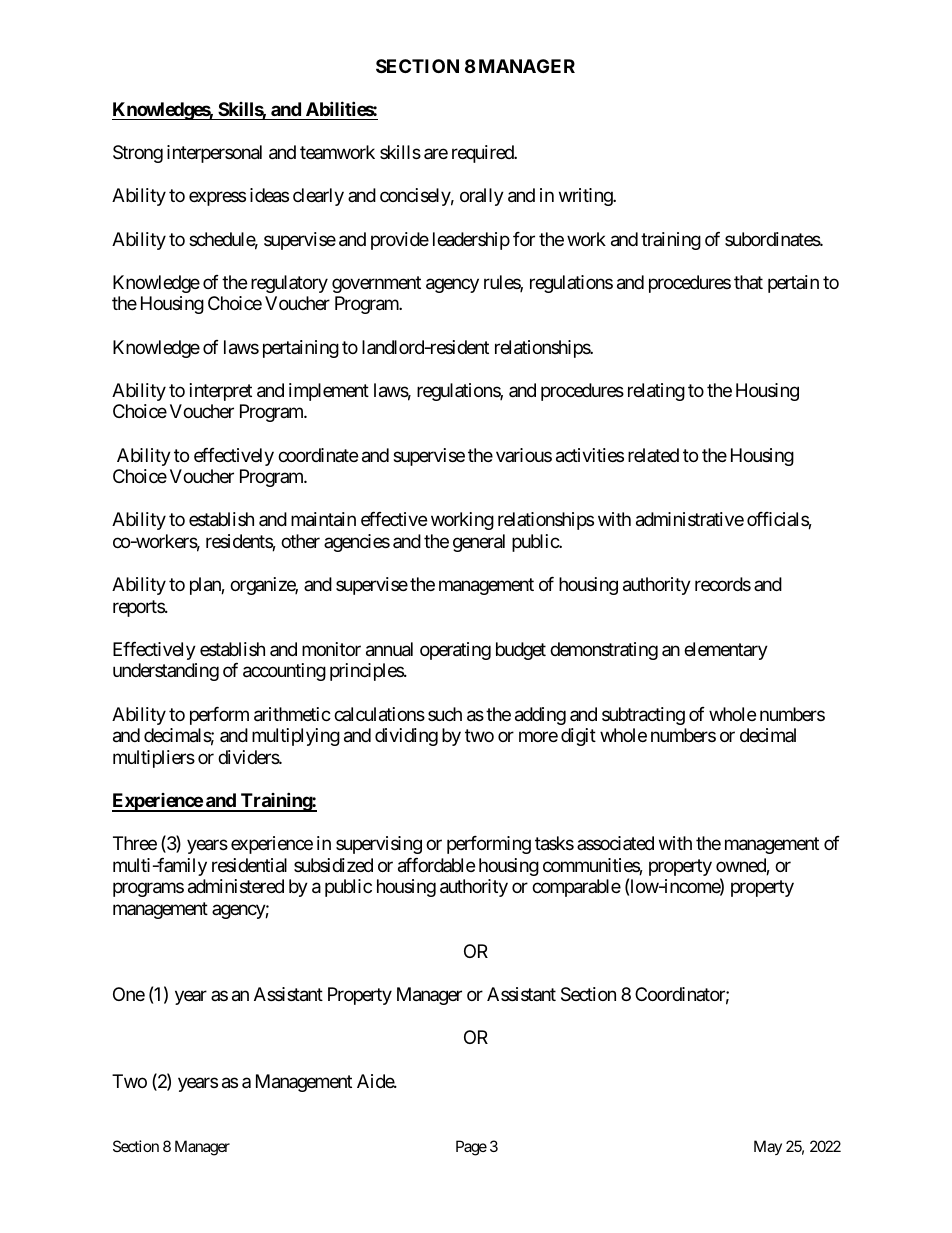  Describe the element at coordinates (471, 1148) in the document. I see `Page` at that location.
